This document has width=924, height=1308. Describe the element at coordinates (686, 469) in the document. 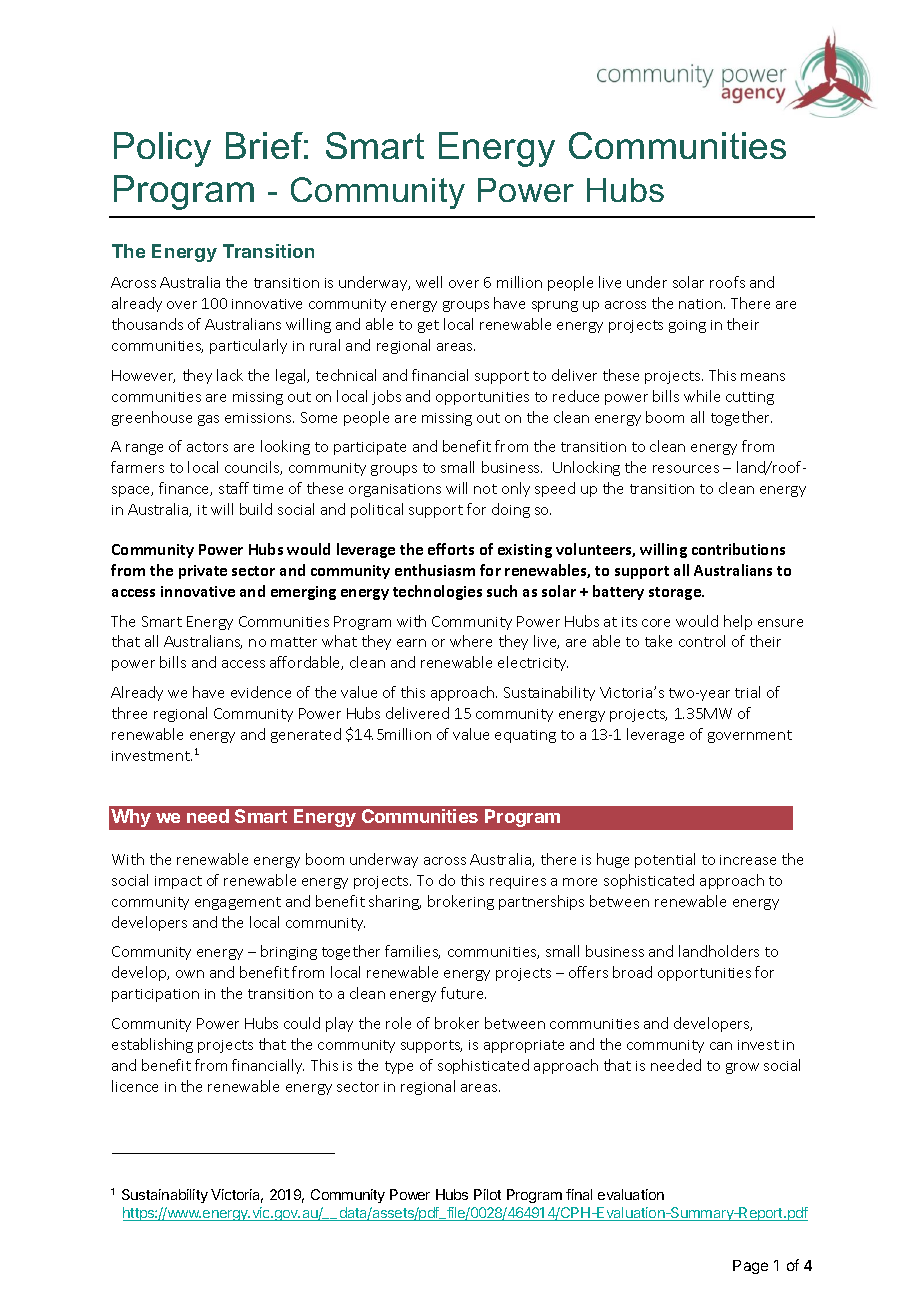

I see `resources` at that location.
